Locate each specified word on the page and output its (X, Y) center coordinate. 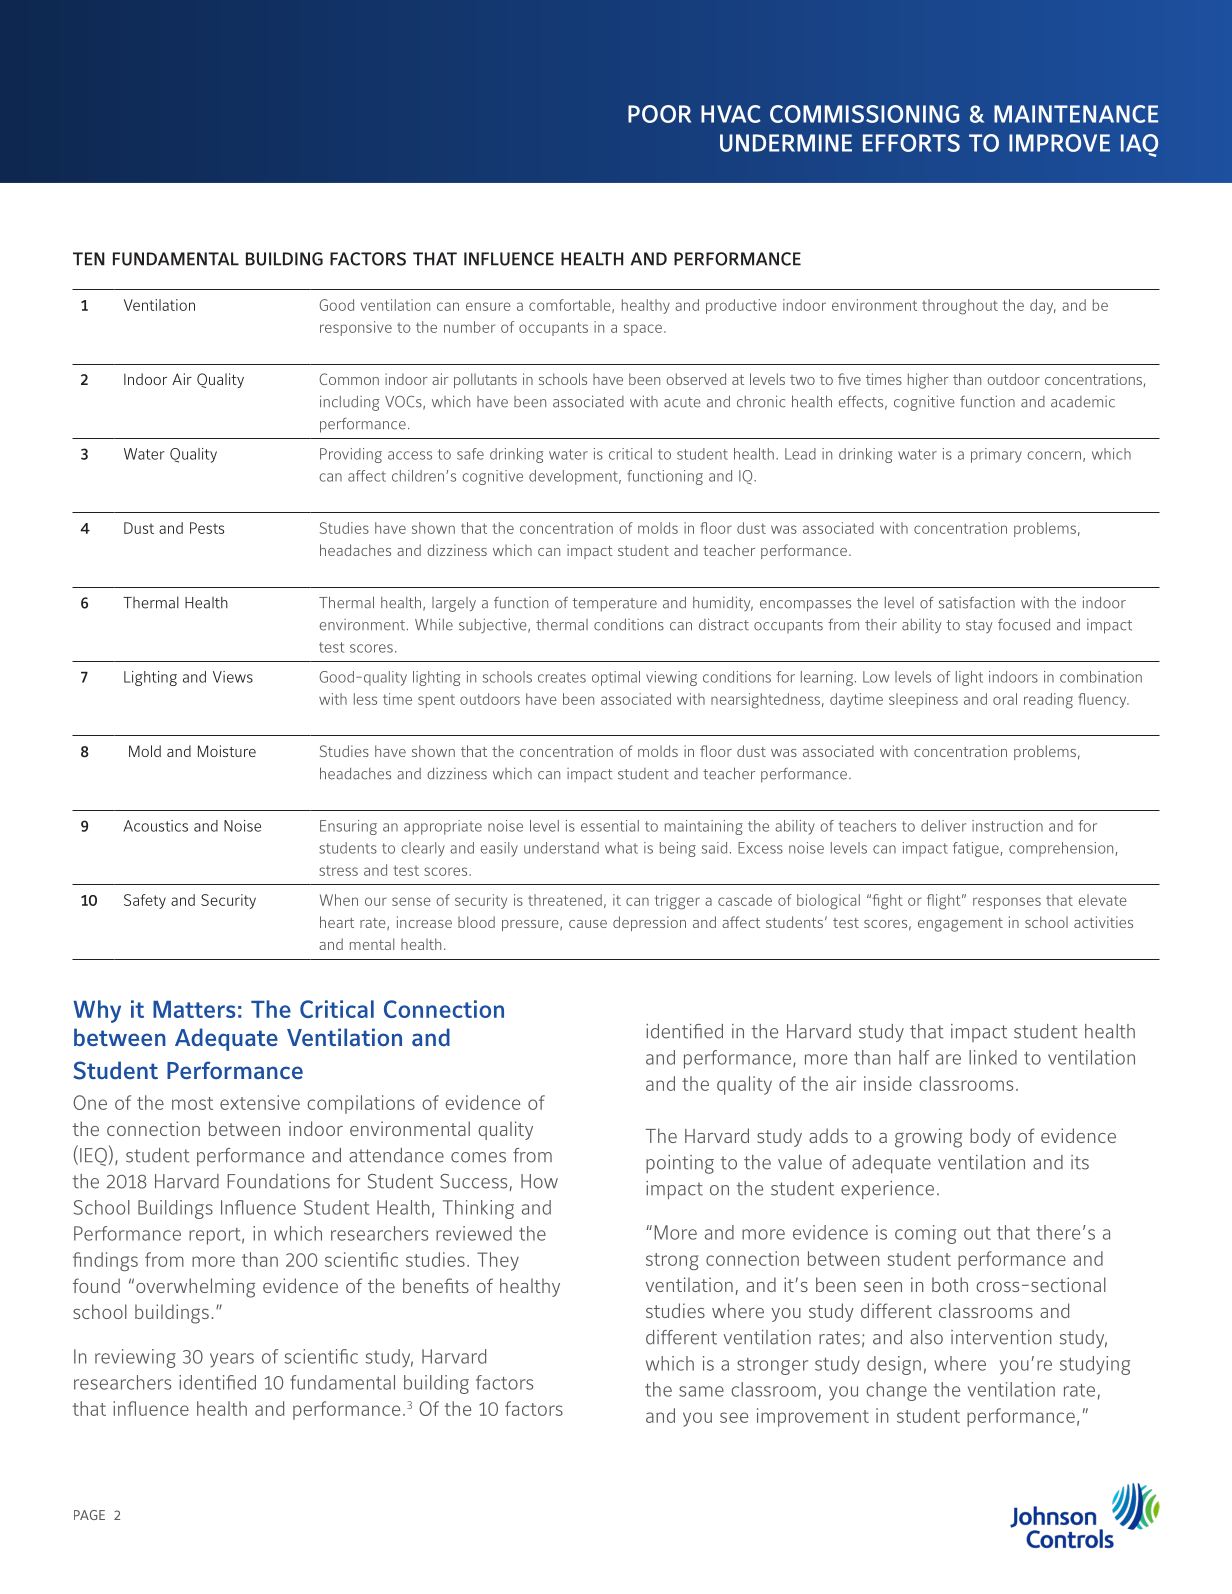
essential (610, 826)
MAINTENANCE (1076, 114)
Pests (207, 528)
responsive (356, 328)
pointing (680, 1164)
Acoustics (155, 826)
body (990, 1137)
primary (996, 455)
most (192, 1103)
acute (682, 402)
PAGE (89, 1515)
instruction (1007, 826)
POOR (659, 114)
